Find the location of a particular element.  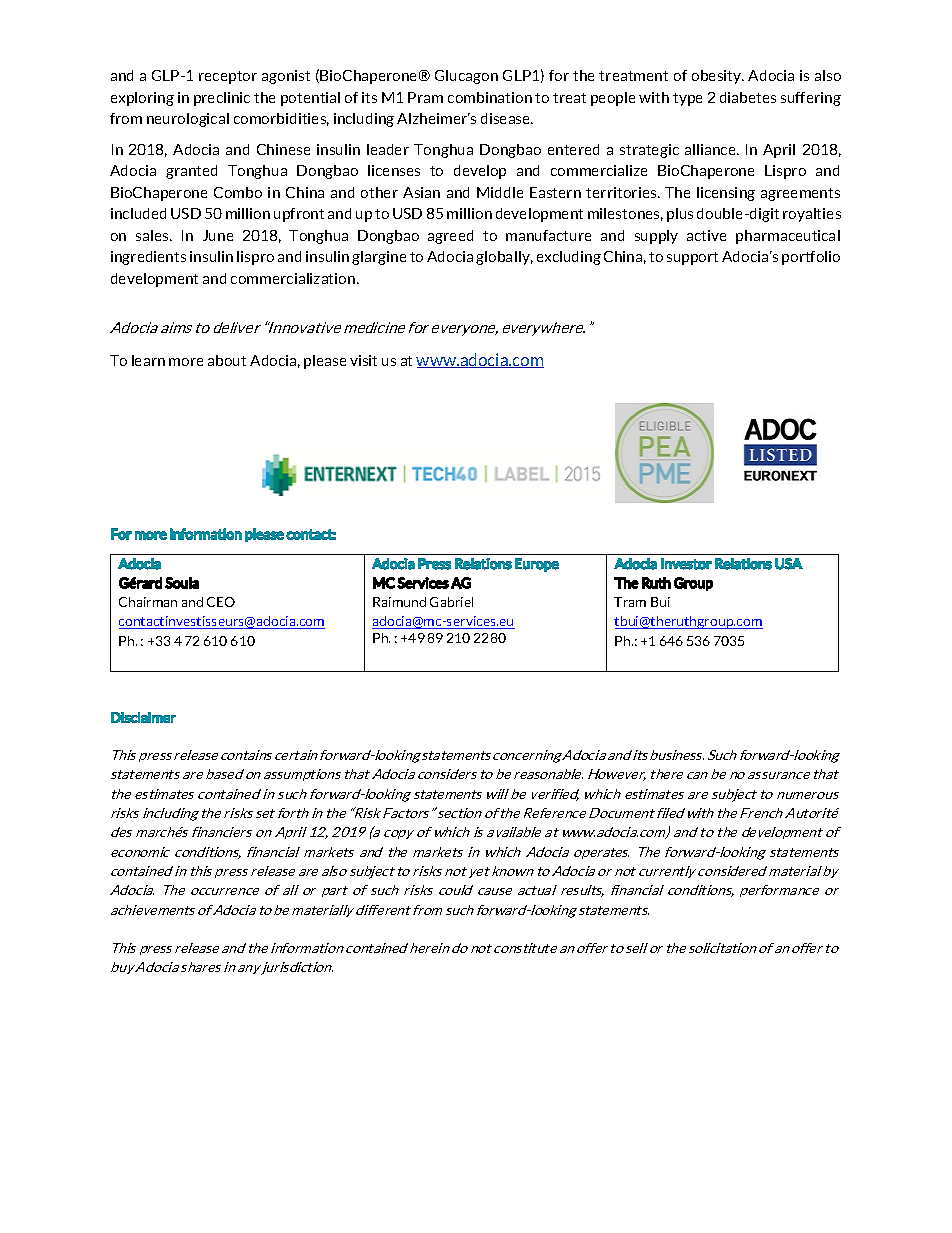

Investor is located at coordinates (686, 564).
